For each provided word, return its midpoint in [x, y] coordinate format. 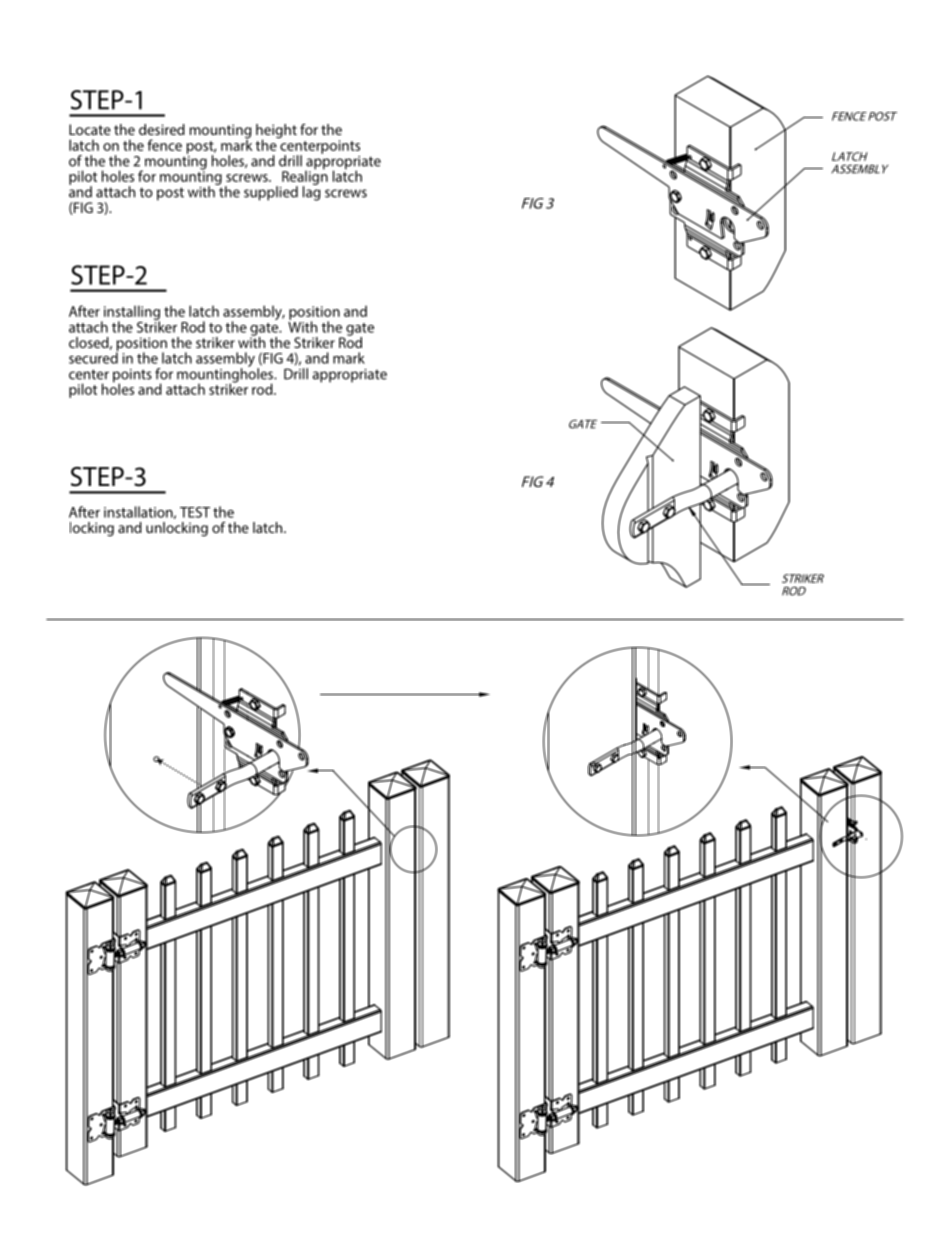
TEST [195, 512]
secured [93, 357]
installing [130, 314]
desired [162, 129]
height [276, 132]
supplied [271, 193]
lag [311, 192]
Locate [90, 129]
